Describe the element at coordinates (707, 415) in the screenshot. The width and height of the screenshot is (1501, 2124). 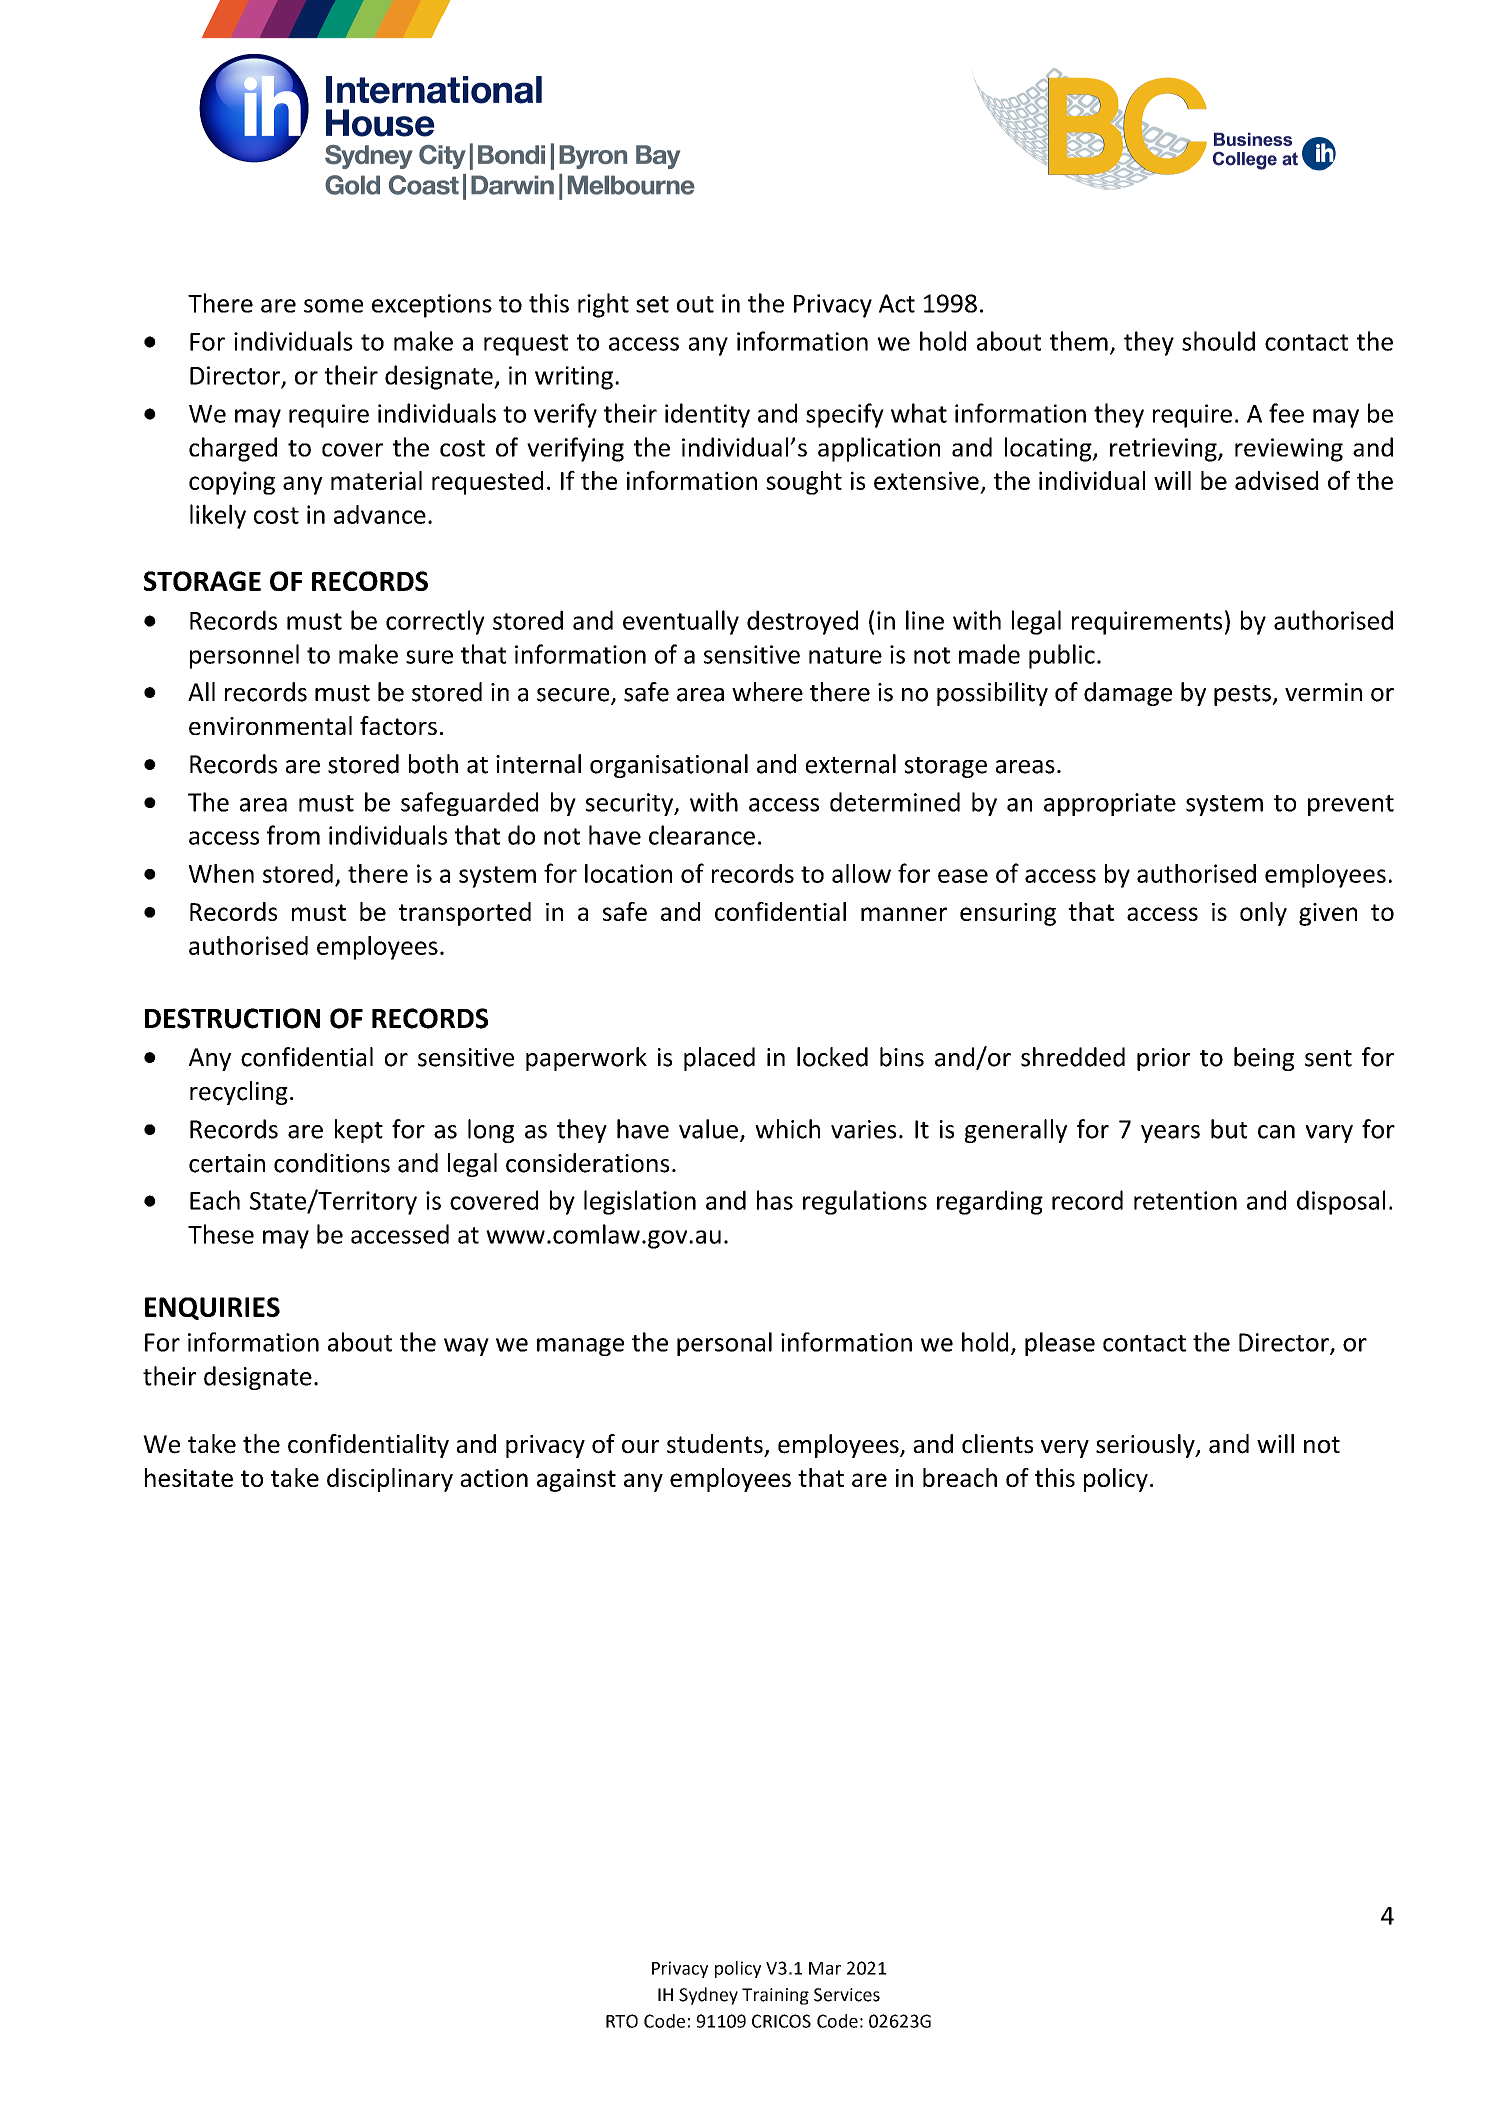
I see `identity` at that location.
